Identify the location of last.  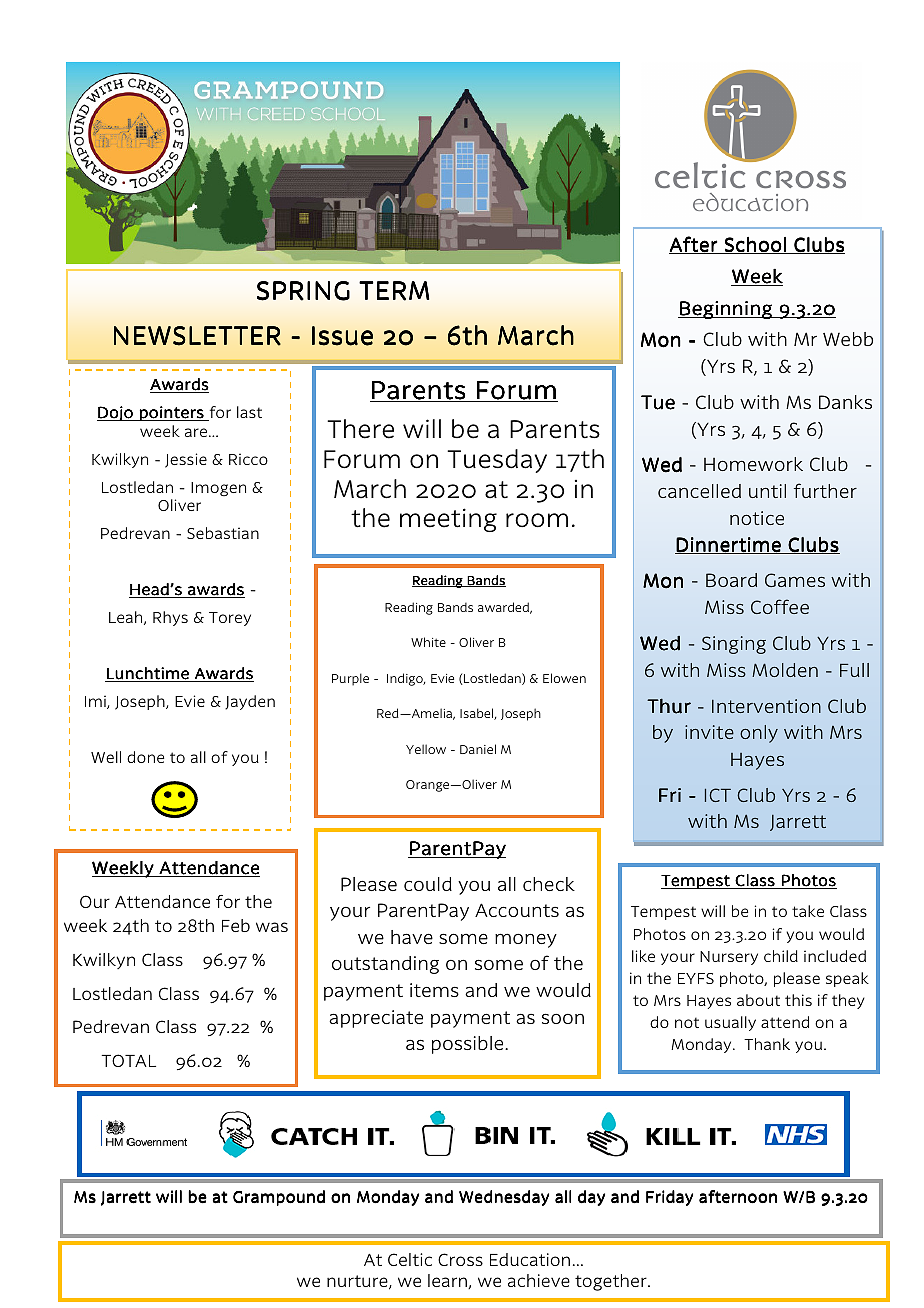
(249, 412).
